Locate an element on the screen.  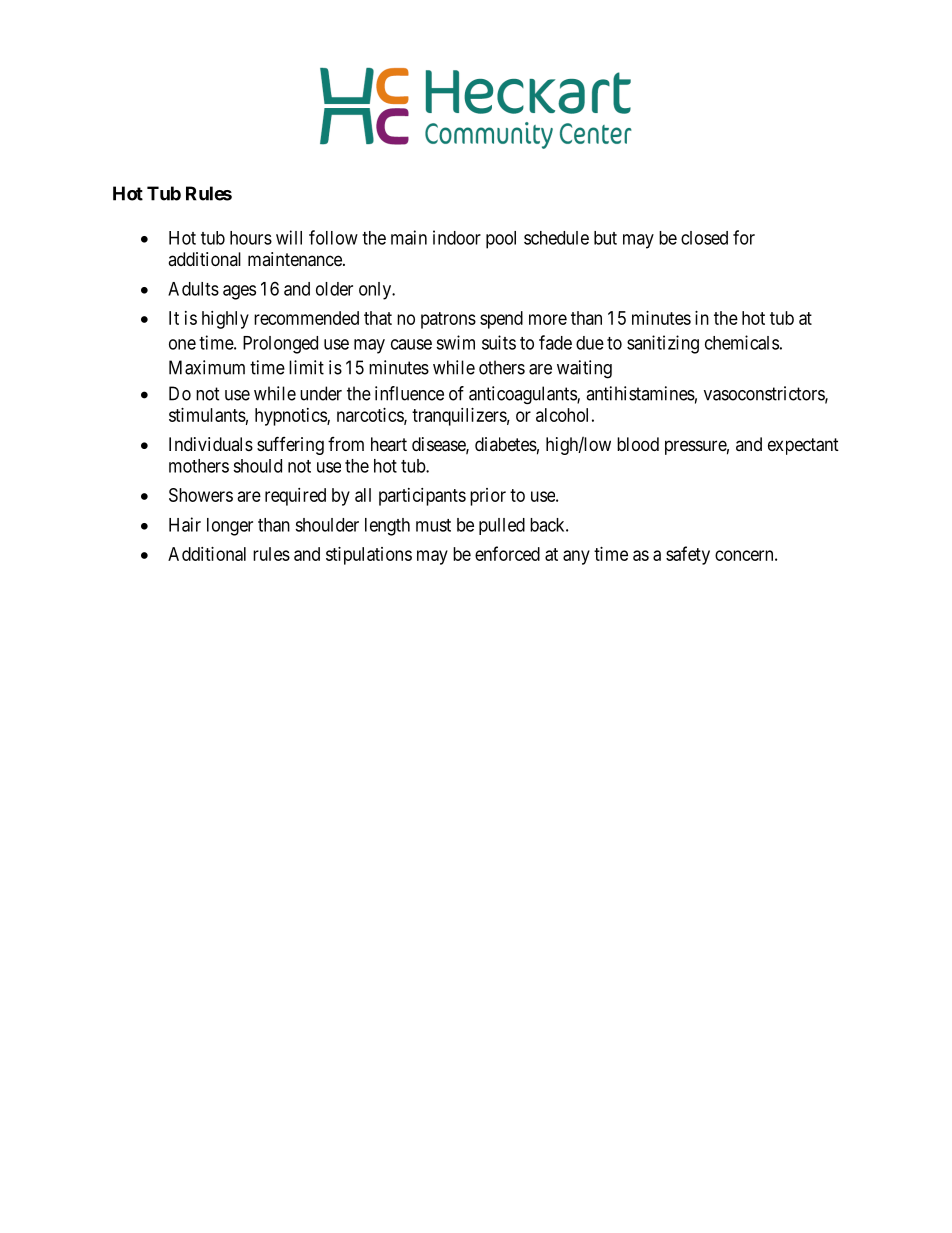
closed is located at coordinates (704, 238).
